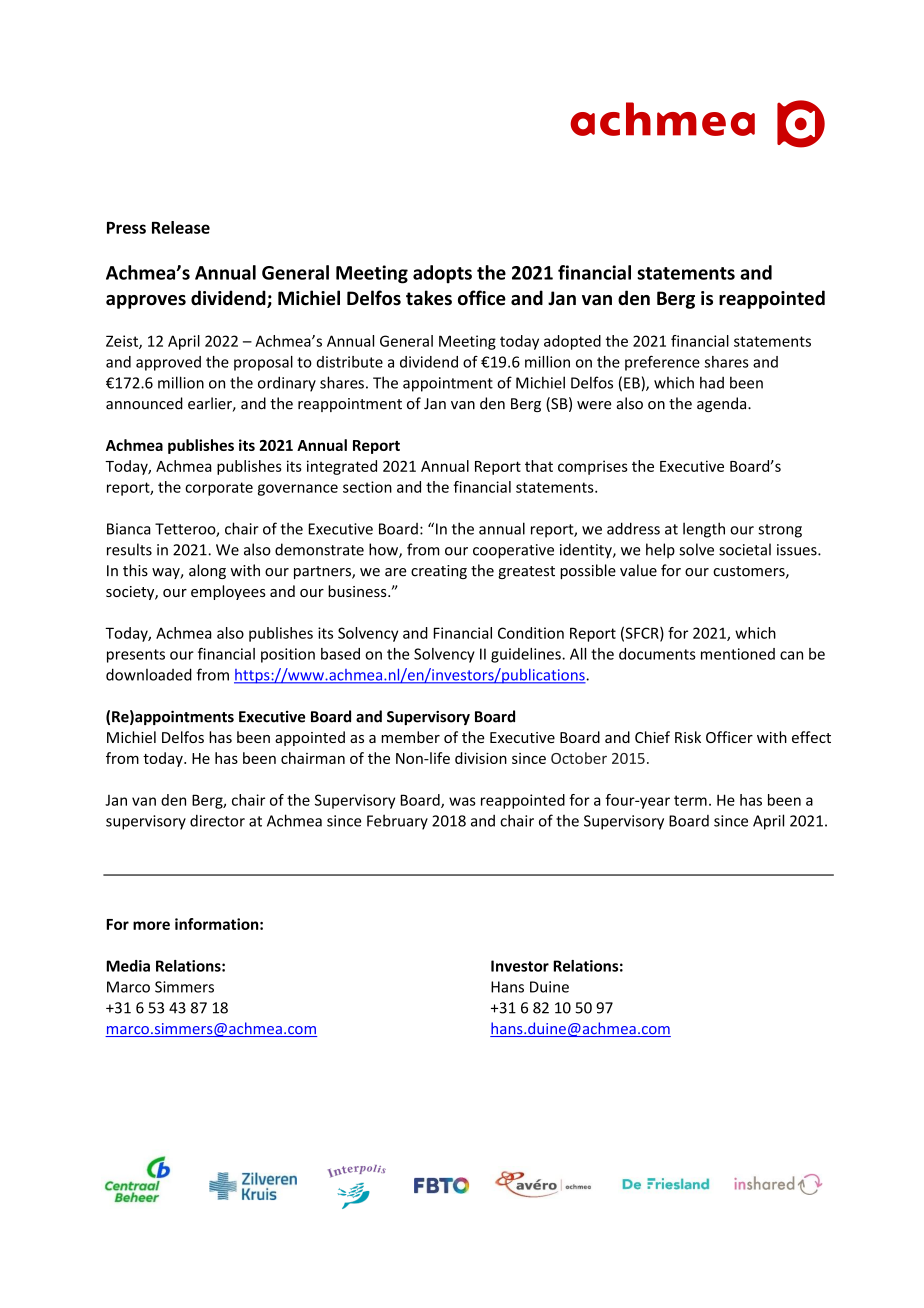 This document has width=924, height=1308. I want to click on Release, so click(181, 227).
